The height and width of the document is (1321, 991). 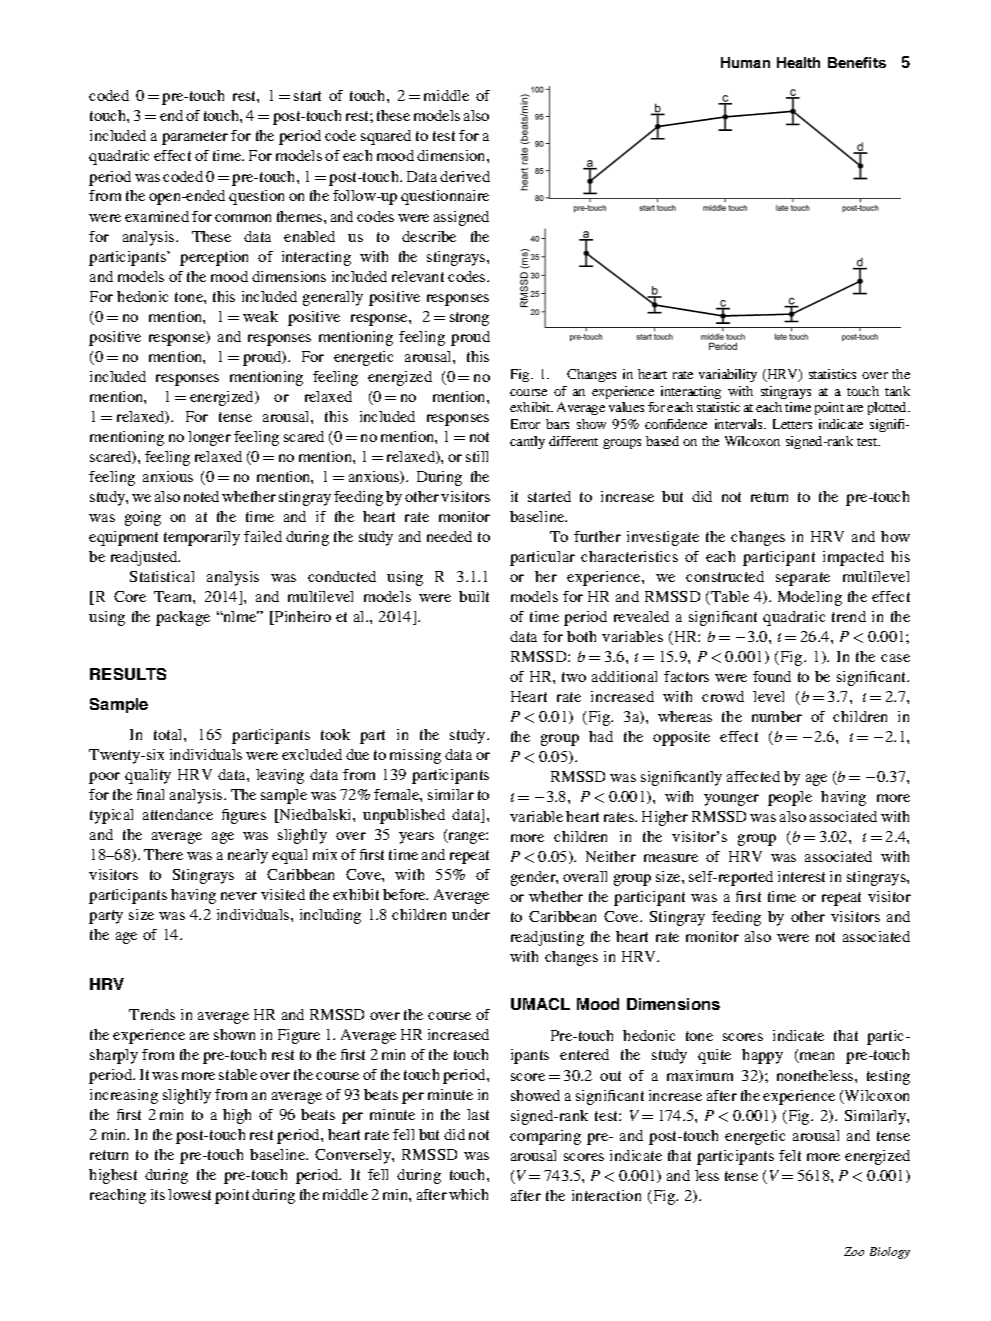 I want to click on never, so click(x=239, y=896).
